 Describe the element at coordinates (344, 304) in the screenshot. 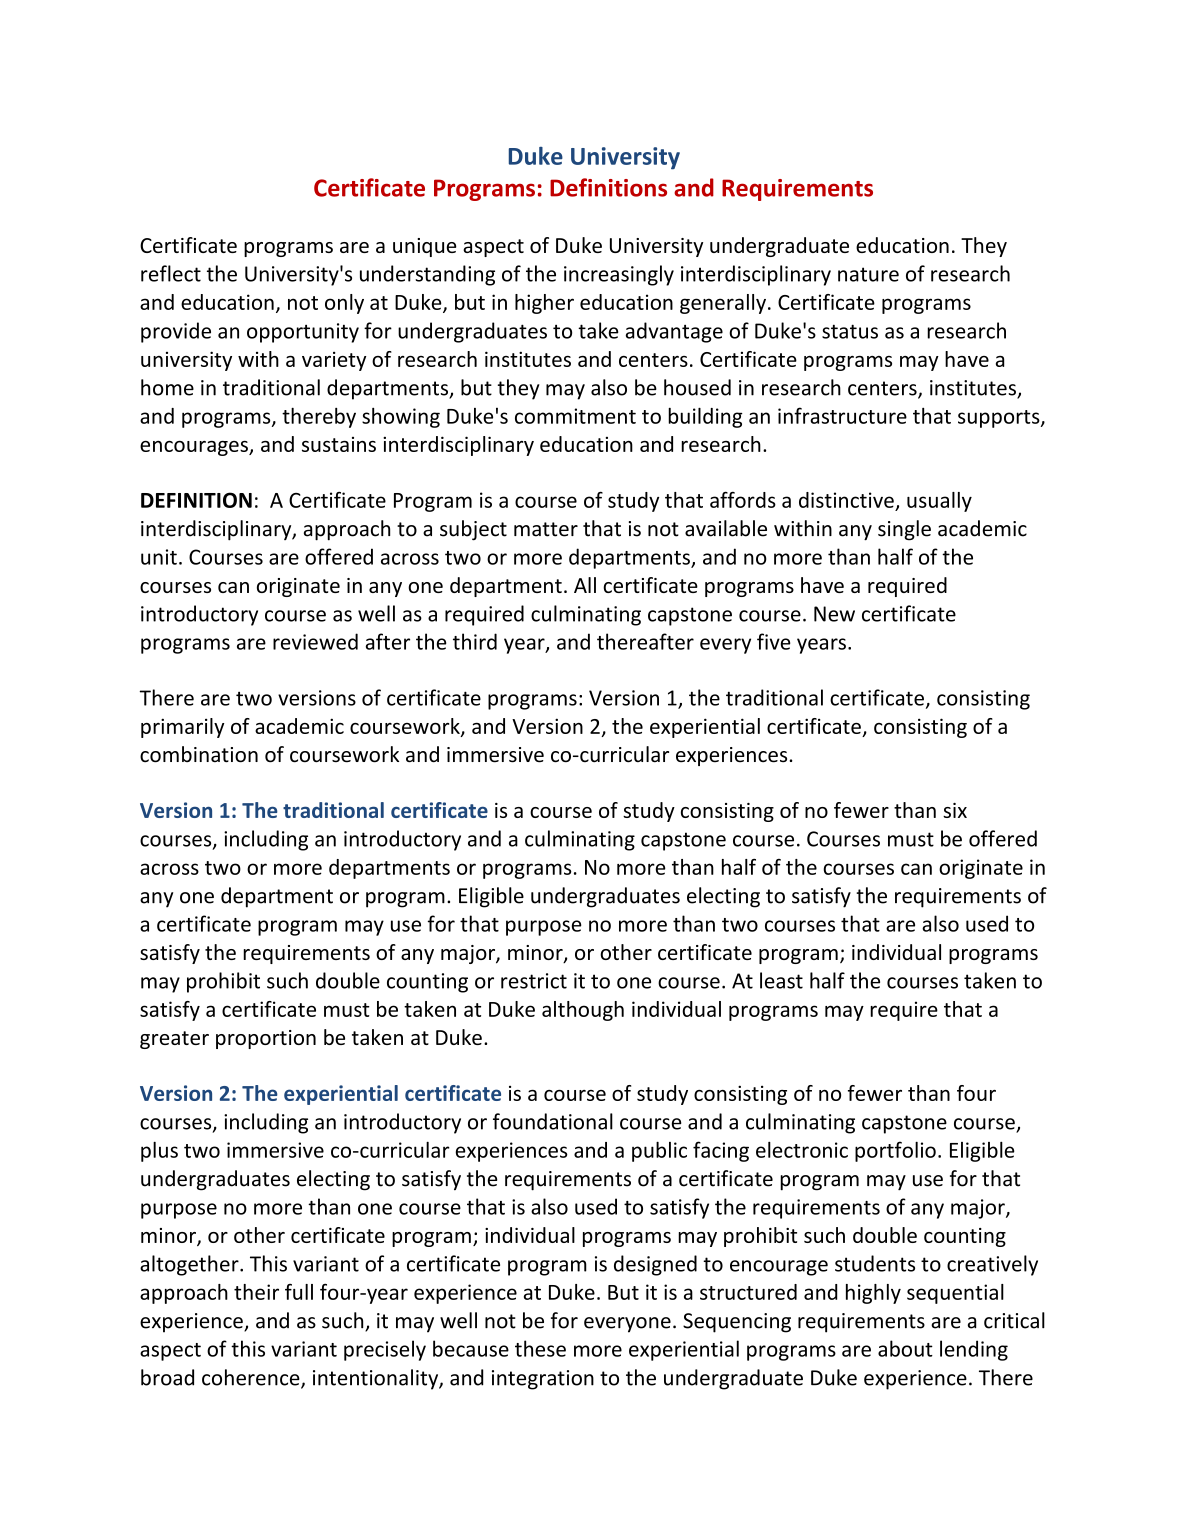

I see `only` at that location.
